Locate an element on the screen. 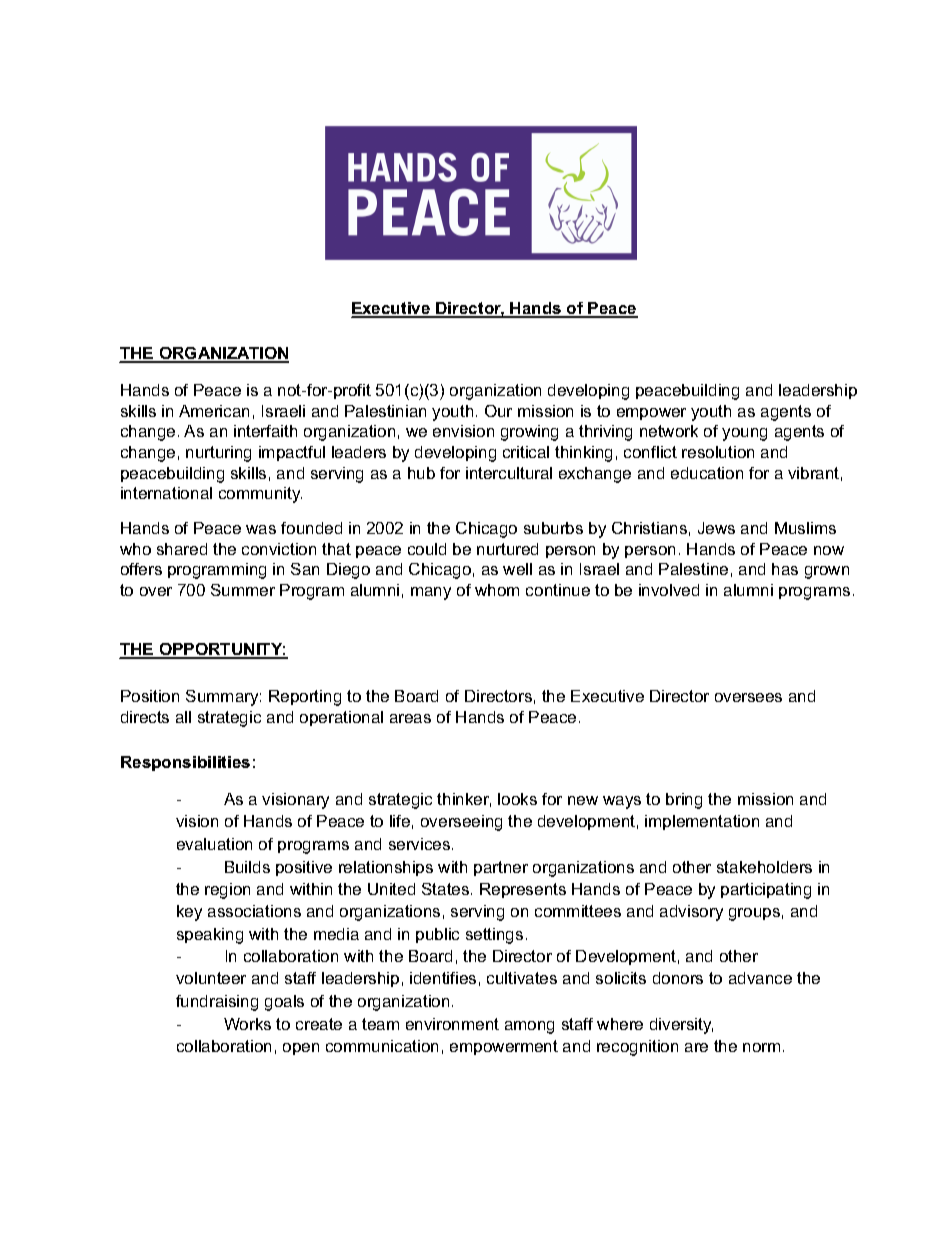 This screenshot has width=952, height=1233. Our is located at coordinates (498, 411).
